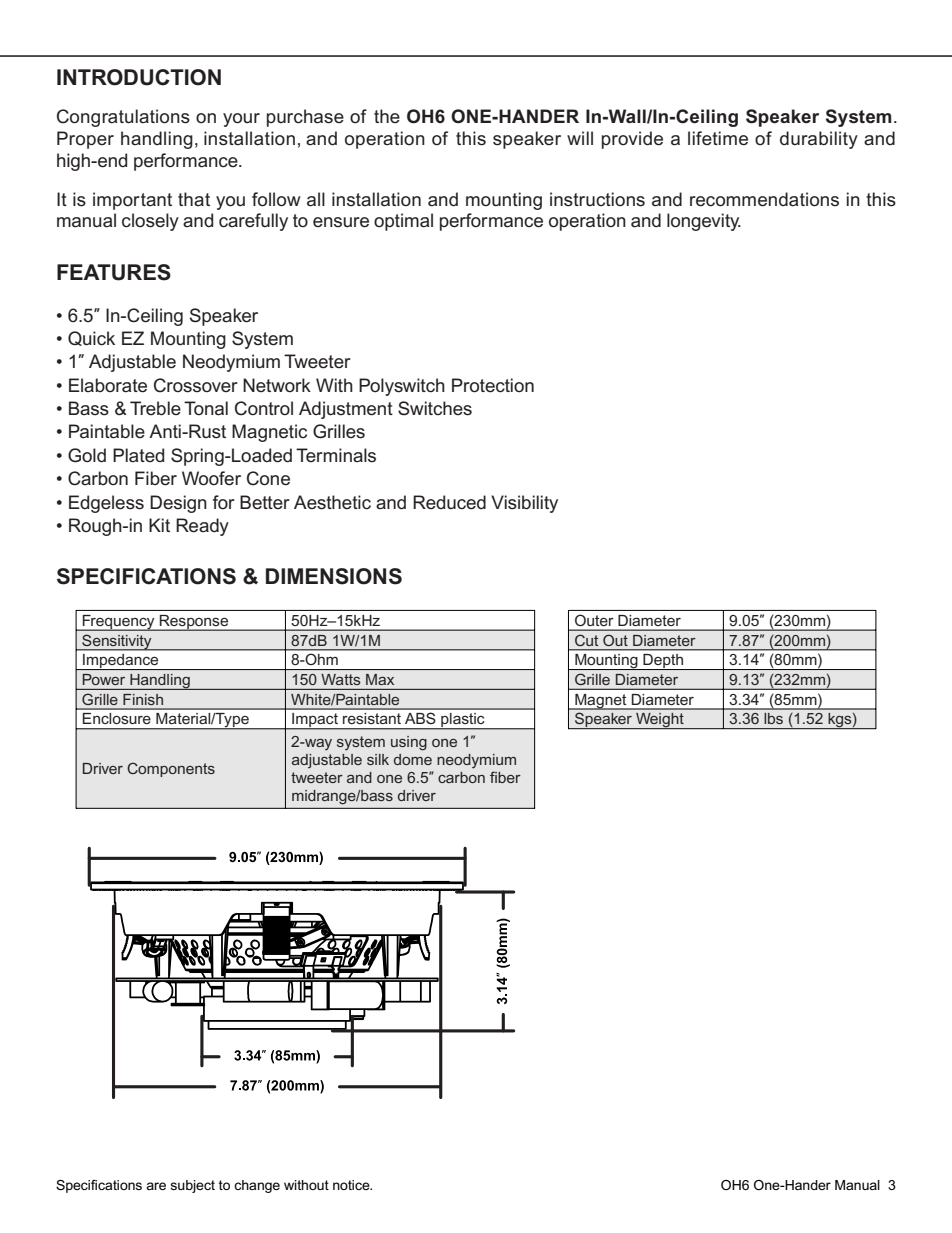 Image resolution: width=952 pixels, height=1233 pixels. What do you see at coordinates (123, 118) in the screenshot?
I see `Congratulations` at bounding box center [123, 118].
